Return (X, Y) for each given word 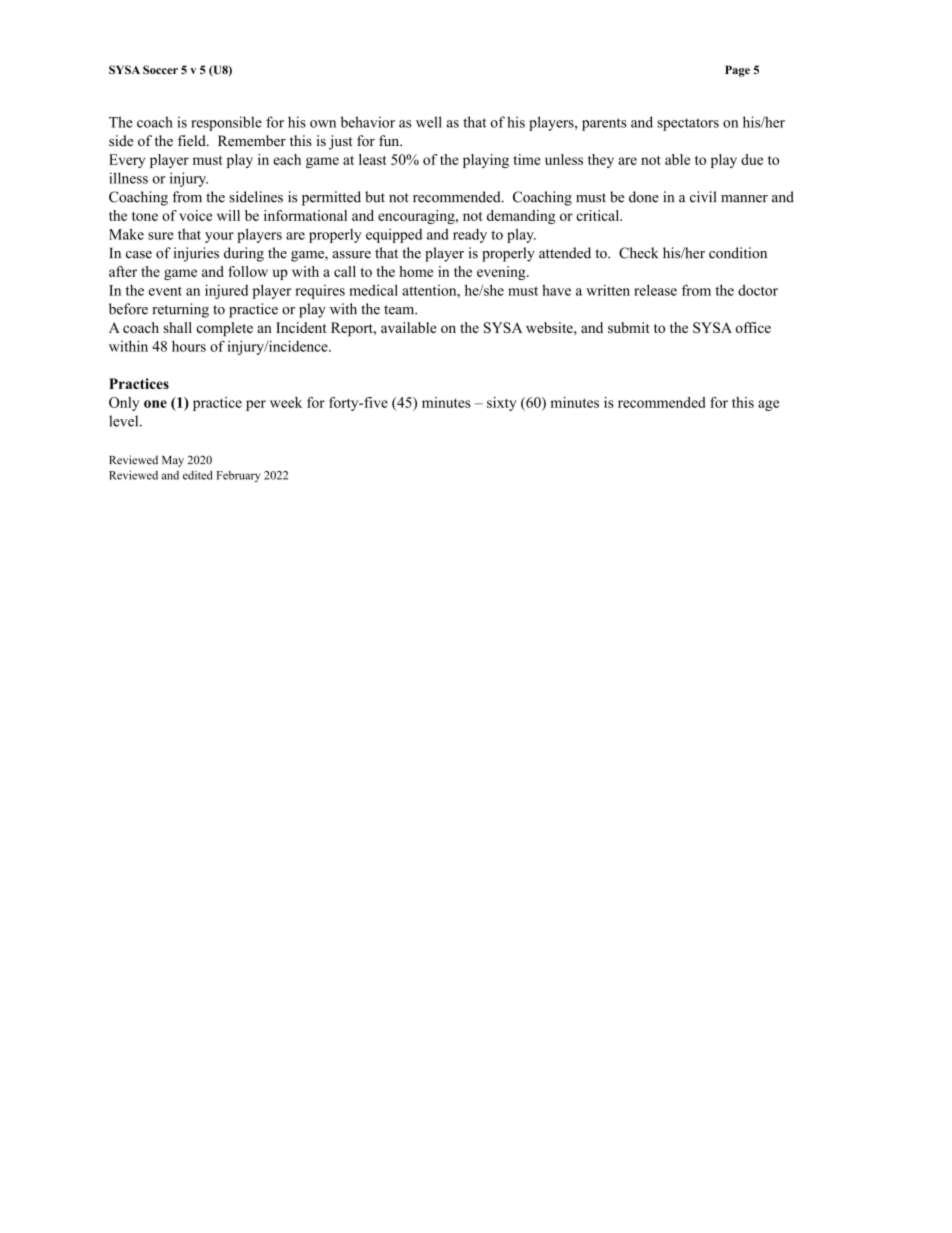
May (173, 461)
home (416, 271)
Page (737, 71)
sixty (501, 404)
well (429, 122)
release (655, 290)
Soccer (160, 69)
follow (248, 271)
